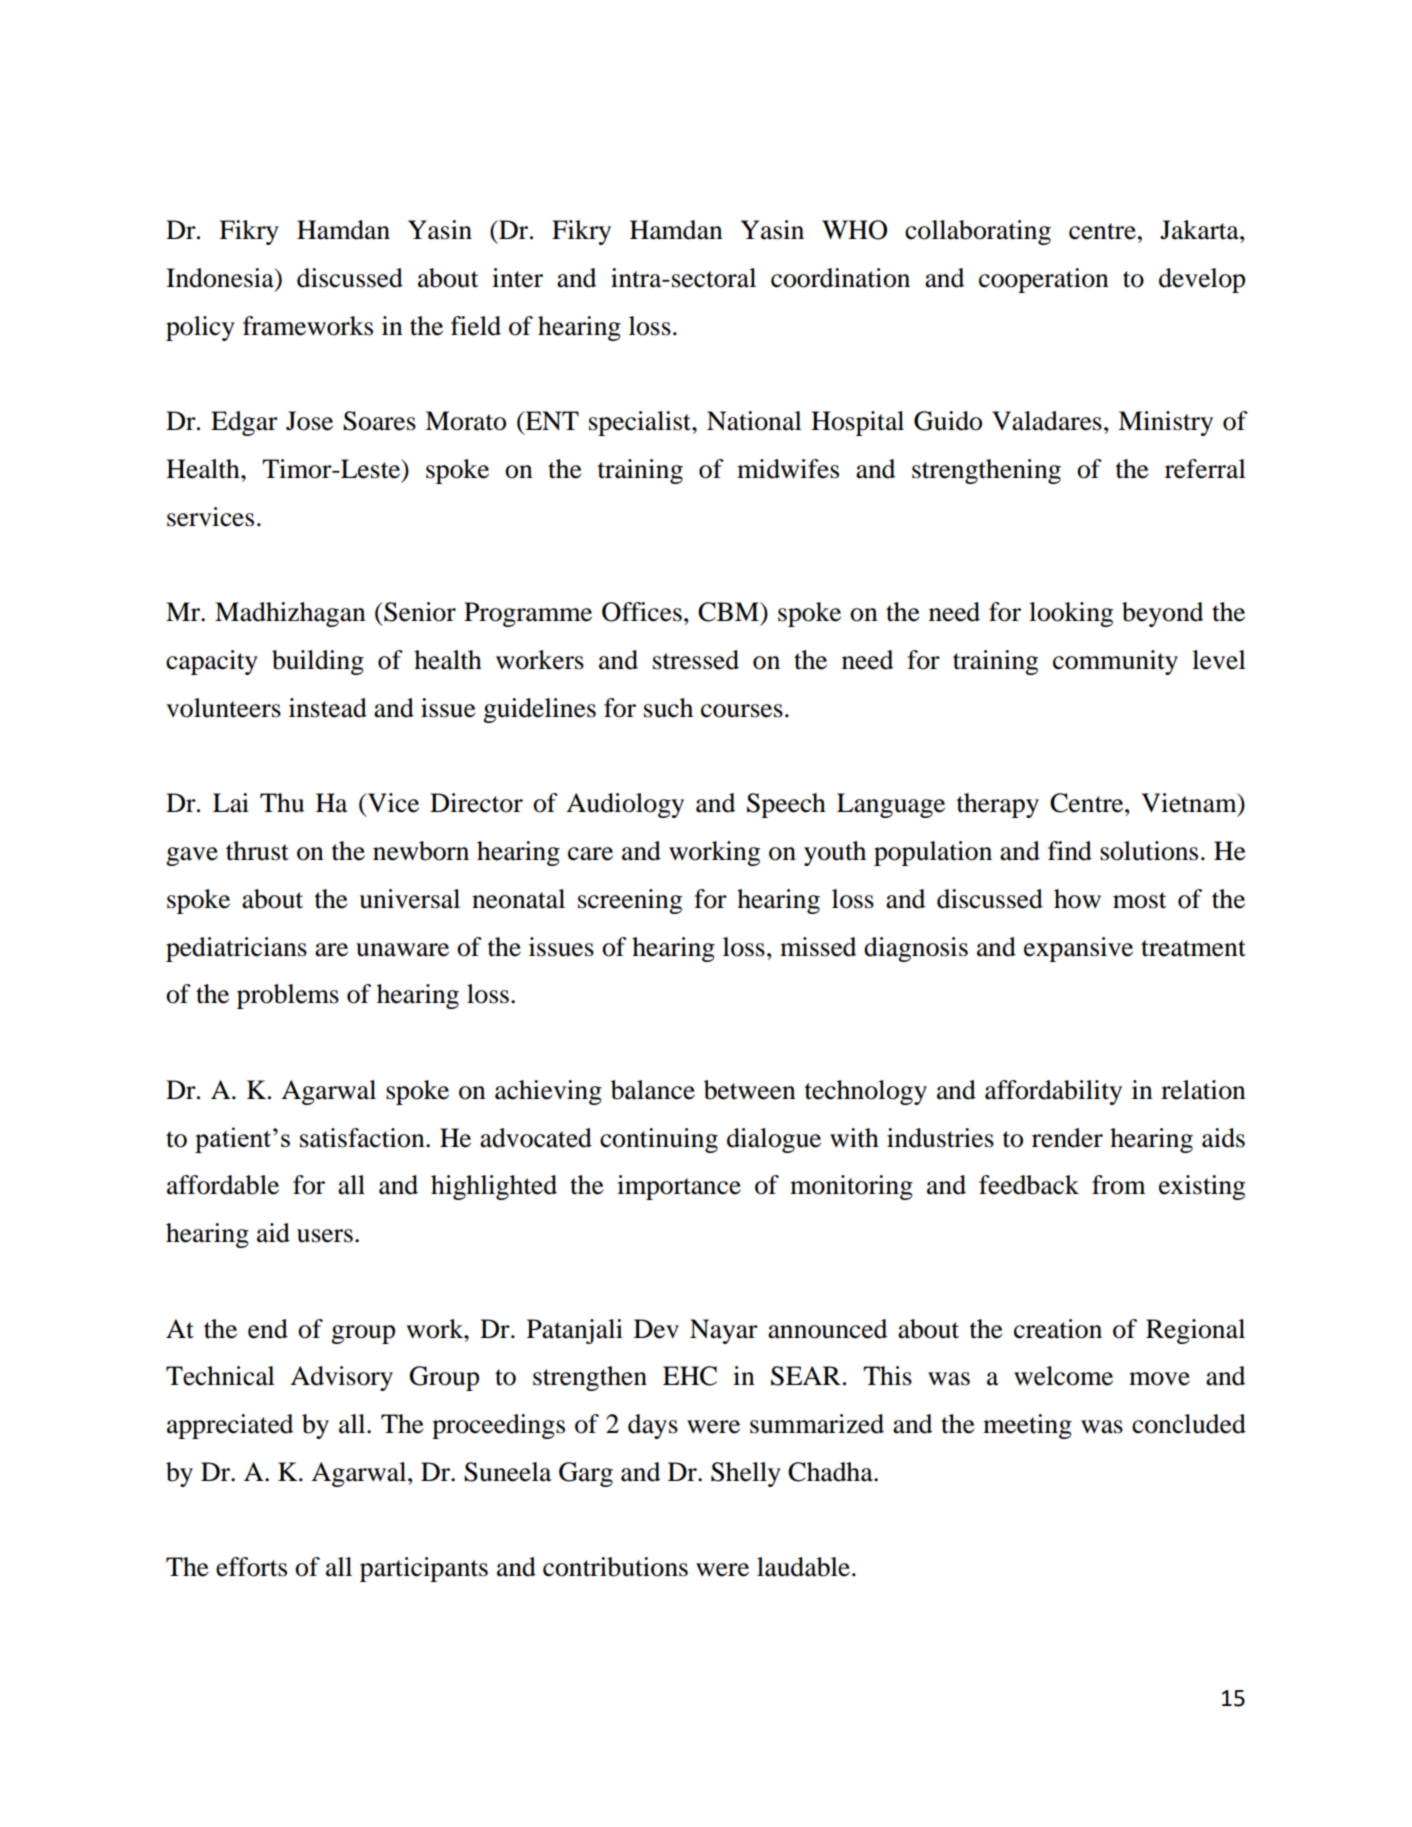 Image resolution: width=1412 pixels, height=1827 pixels. I want to click on coordination, so click(840, 278).
